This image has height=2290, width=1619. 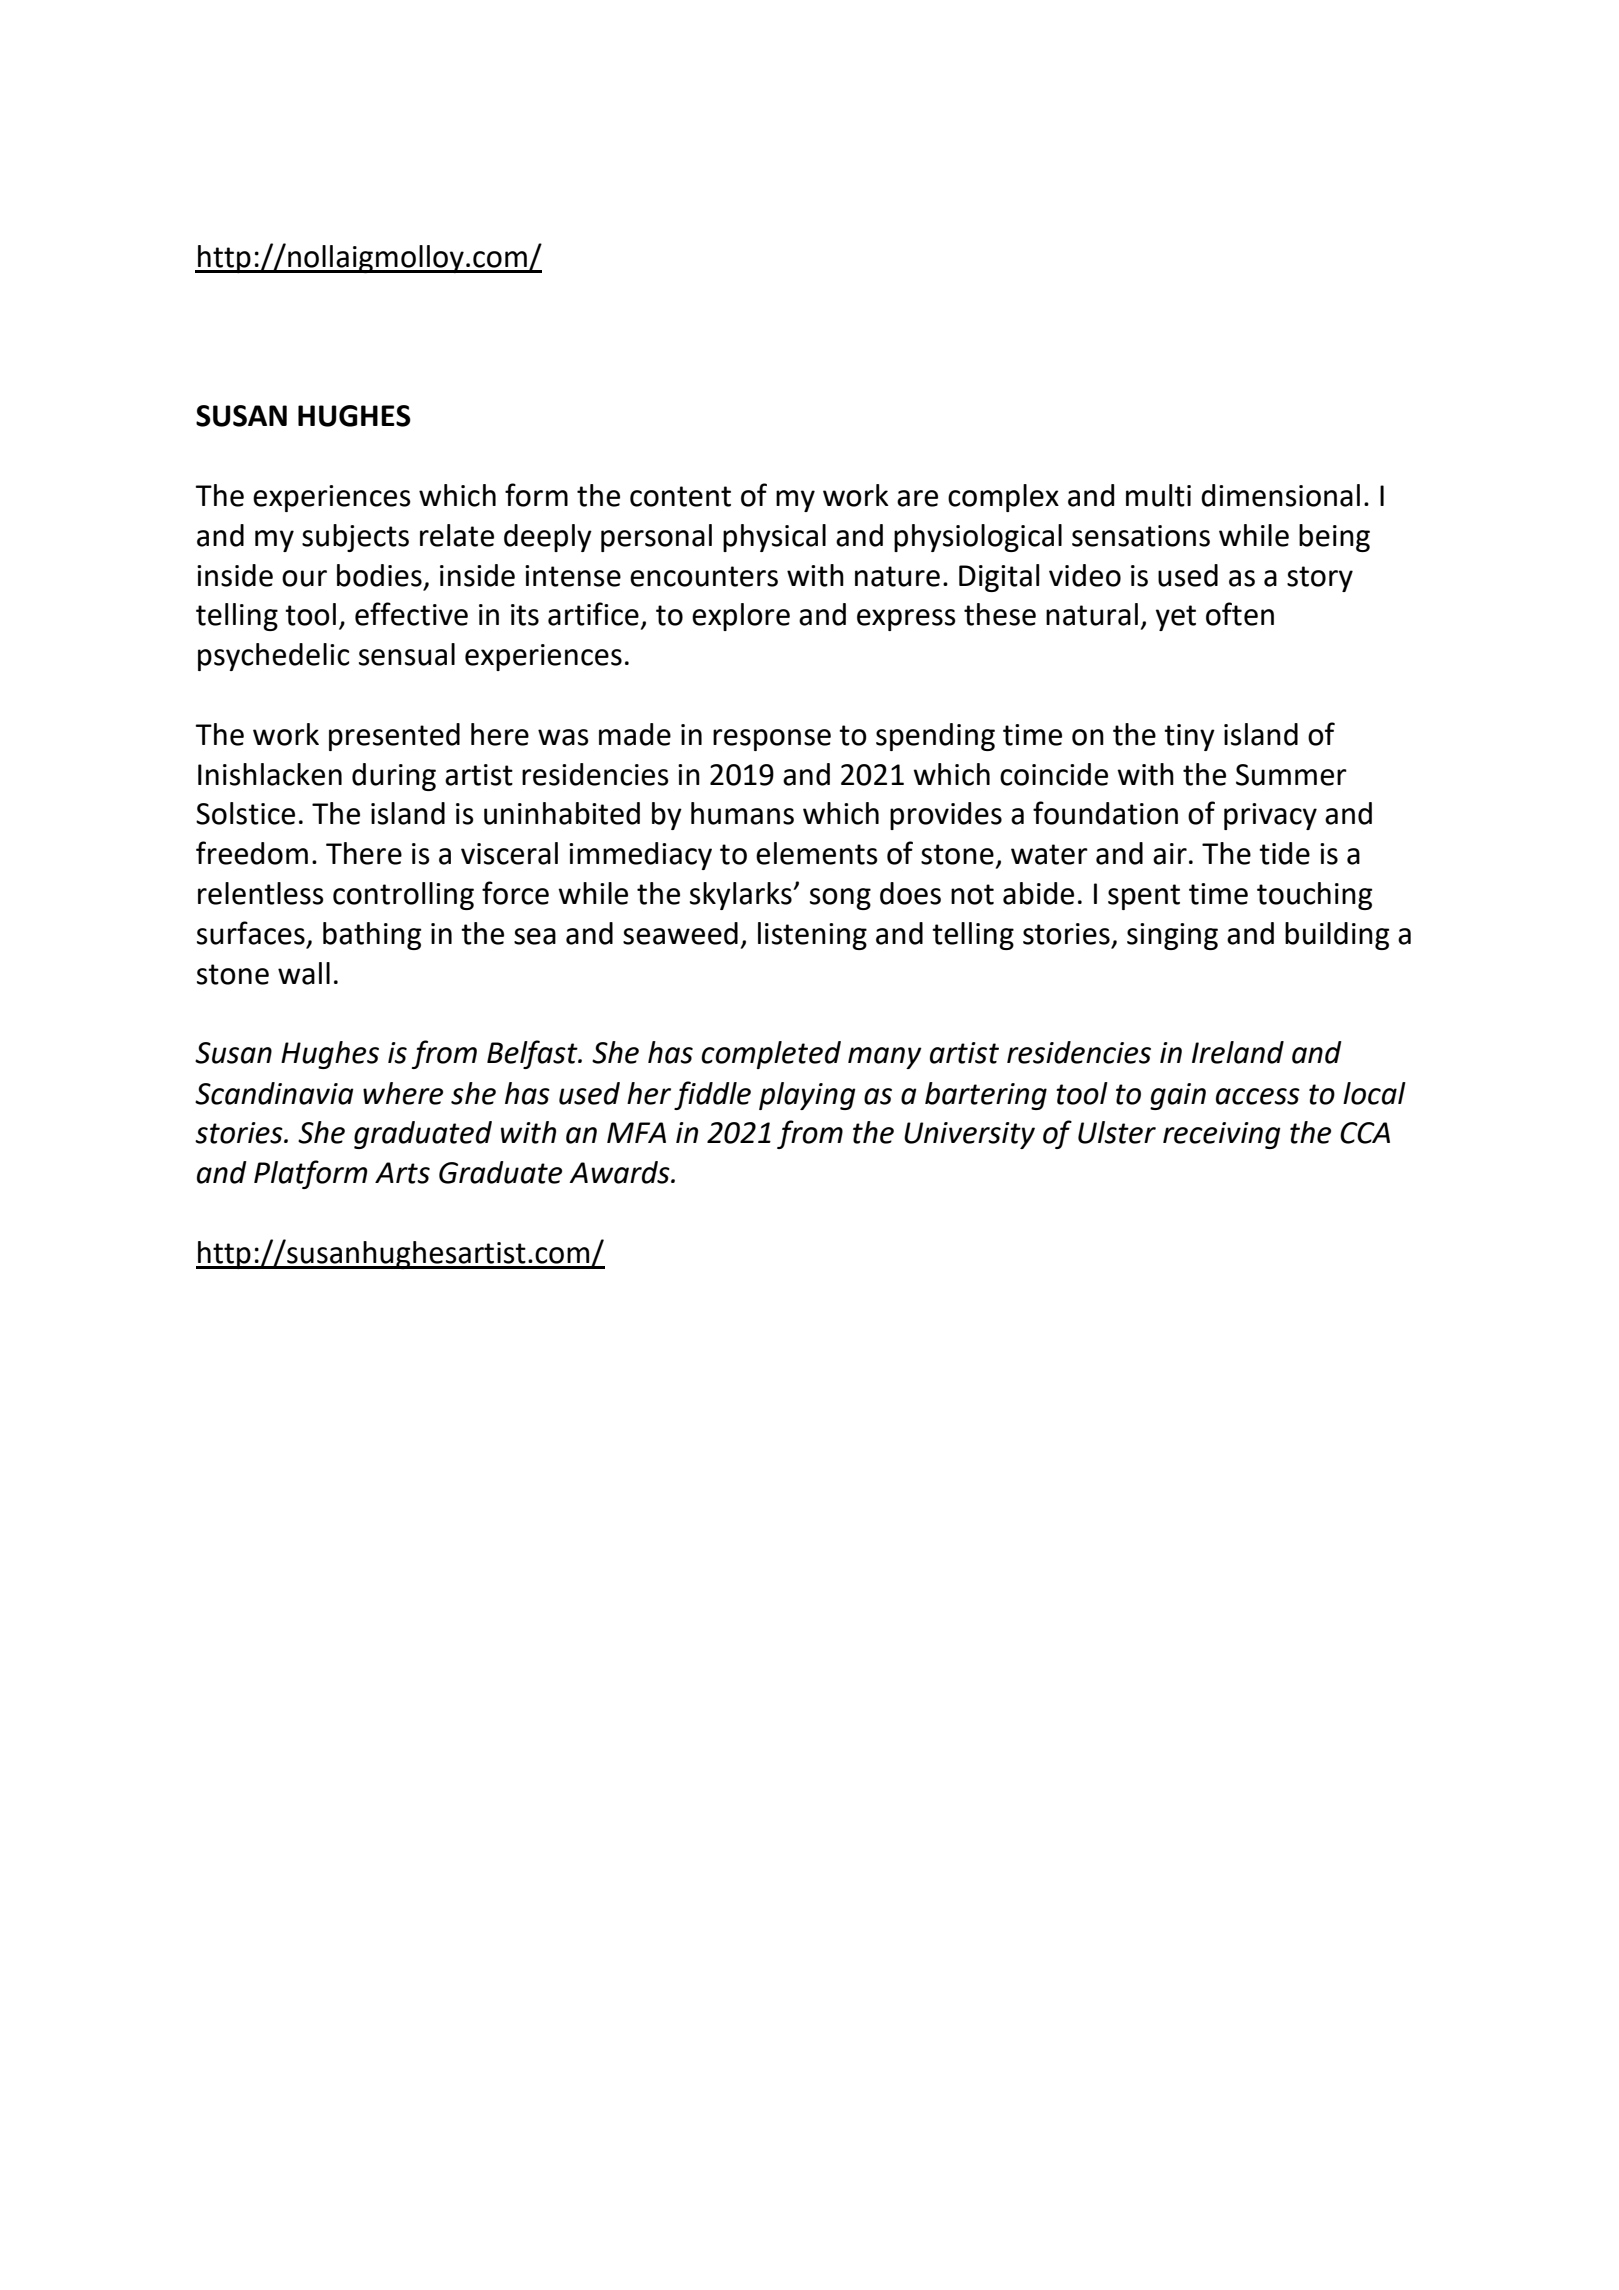 I want to click on response, so click(x=772, y=740).
